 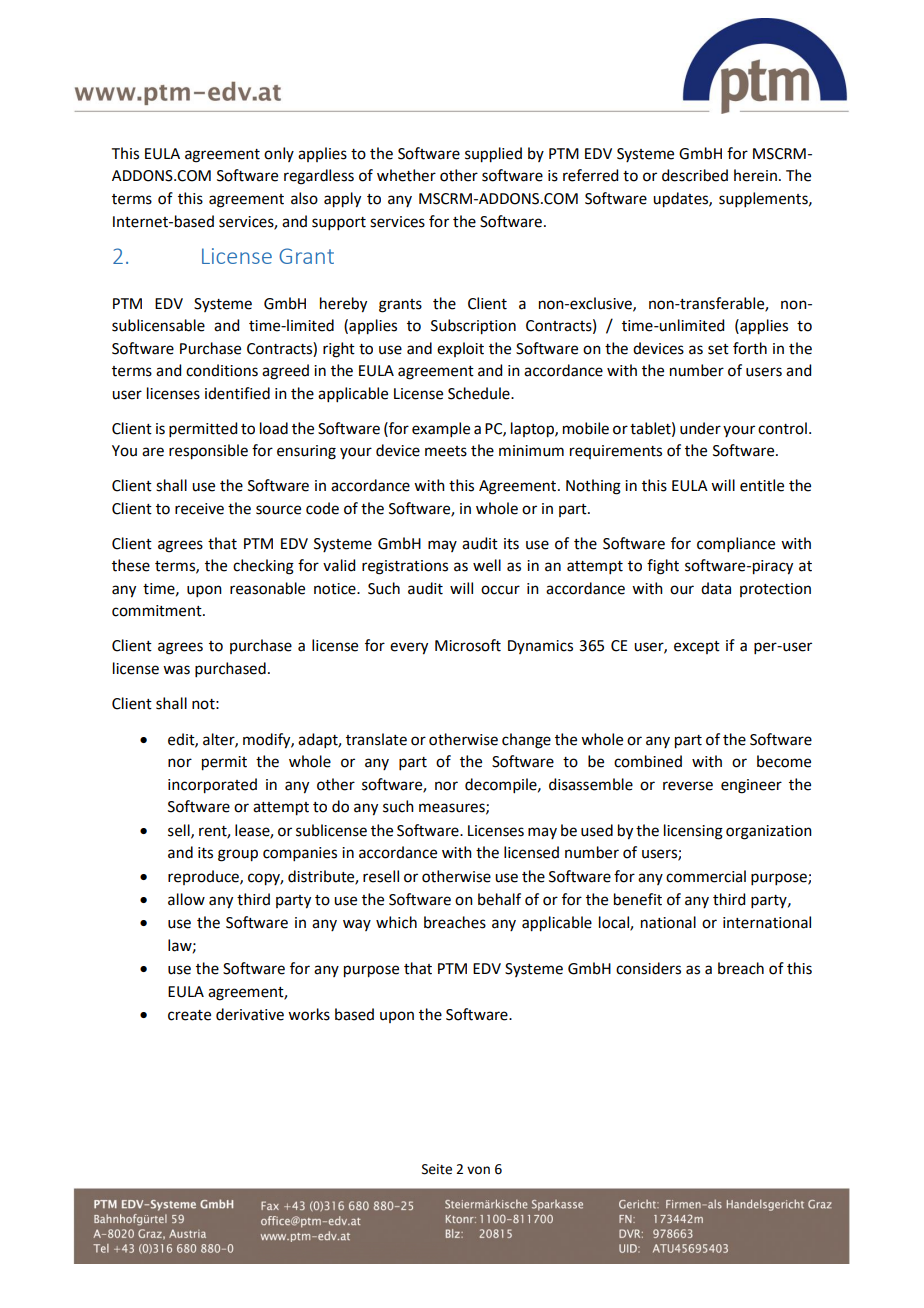 What do you see at coordinates (718, 349) in the page?
I see `set` at bounding box center [718, 349].
